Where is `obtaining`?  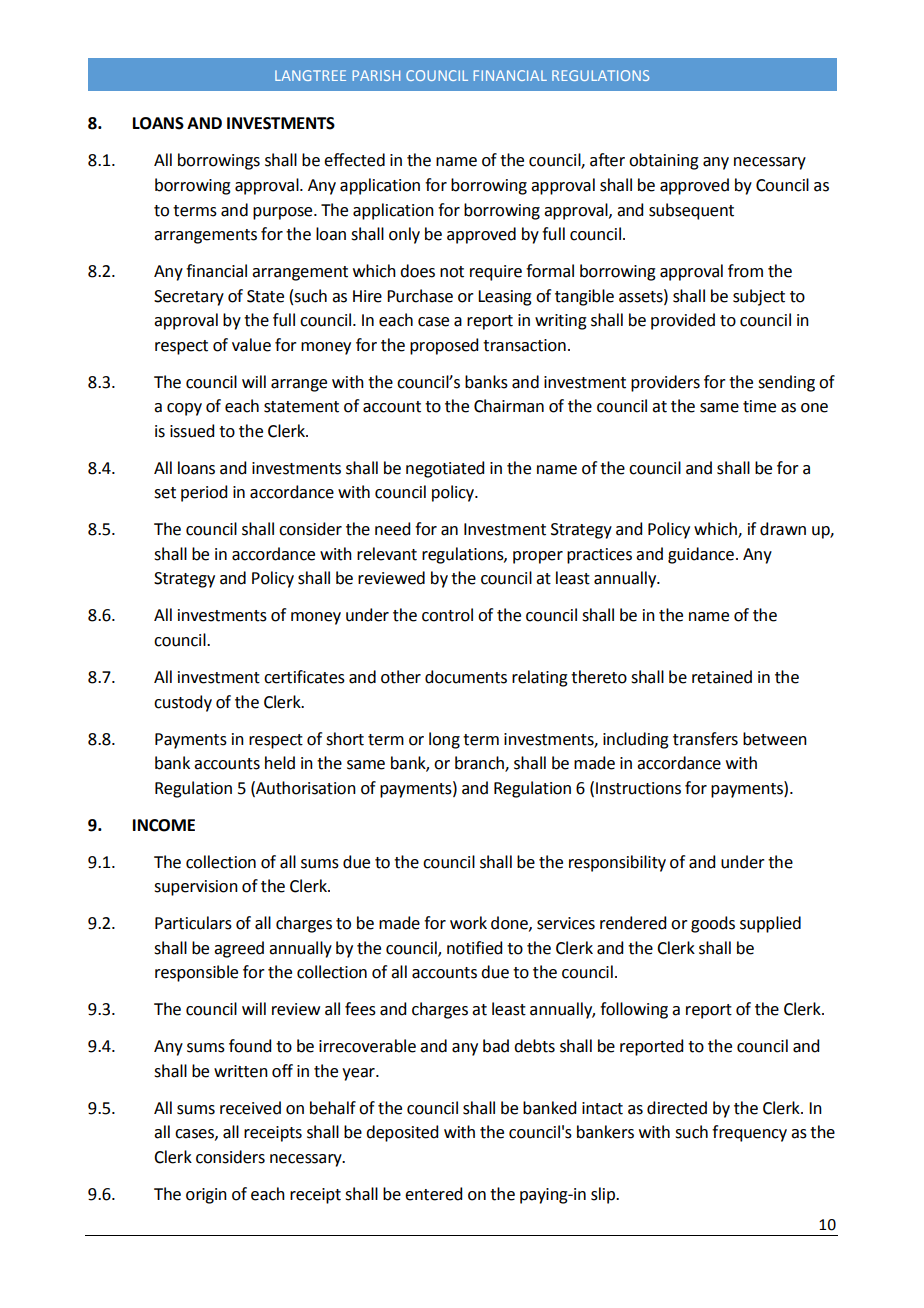 obtaining is located at coordinates (664, 161).
